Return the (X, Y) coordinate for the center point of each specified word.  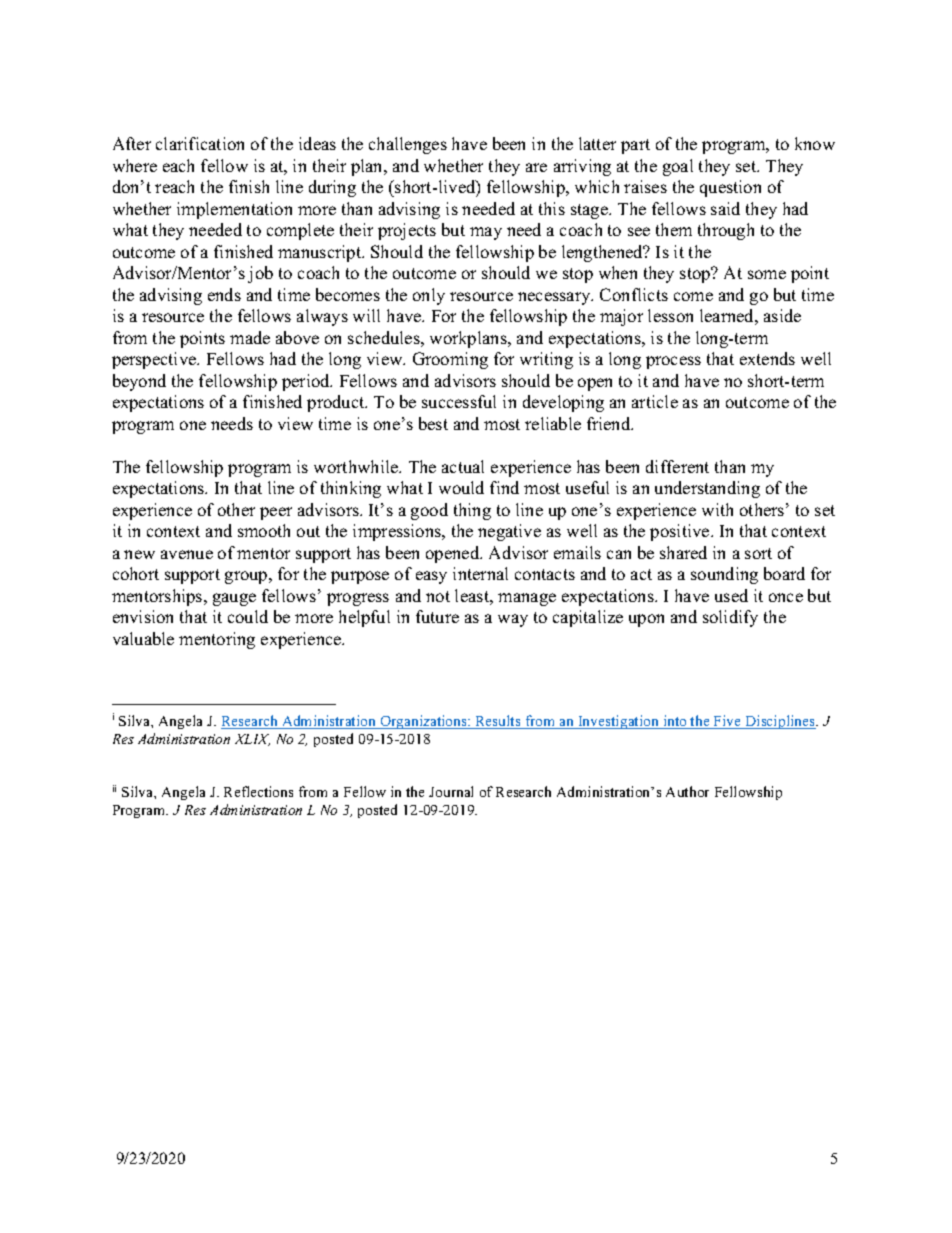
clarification (200, 143)
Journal (451, 791)
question (730, 188)
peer (276, 513)
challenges (408, 145)
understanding (707, 489)
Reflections (258, 791)
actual (463, 466)
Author (687, 791)
